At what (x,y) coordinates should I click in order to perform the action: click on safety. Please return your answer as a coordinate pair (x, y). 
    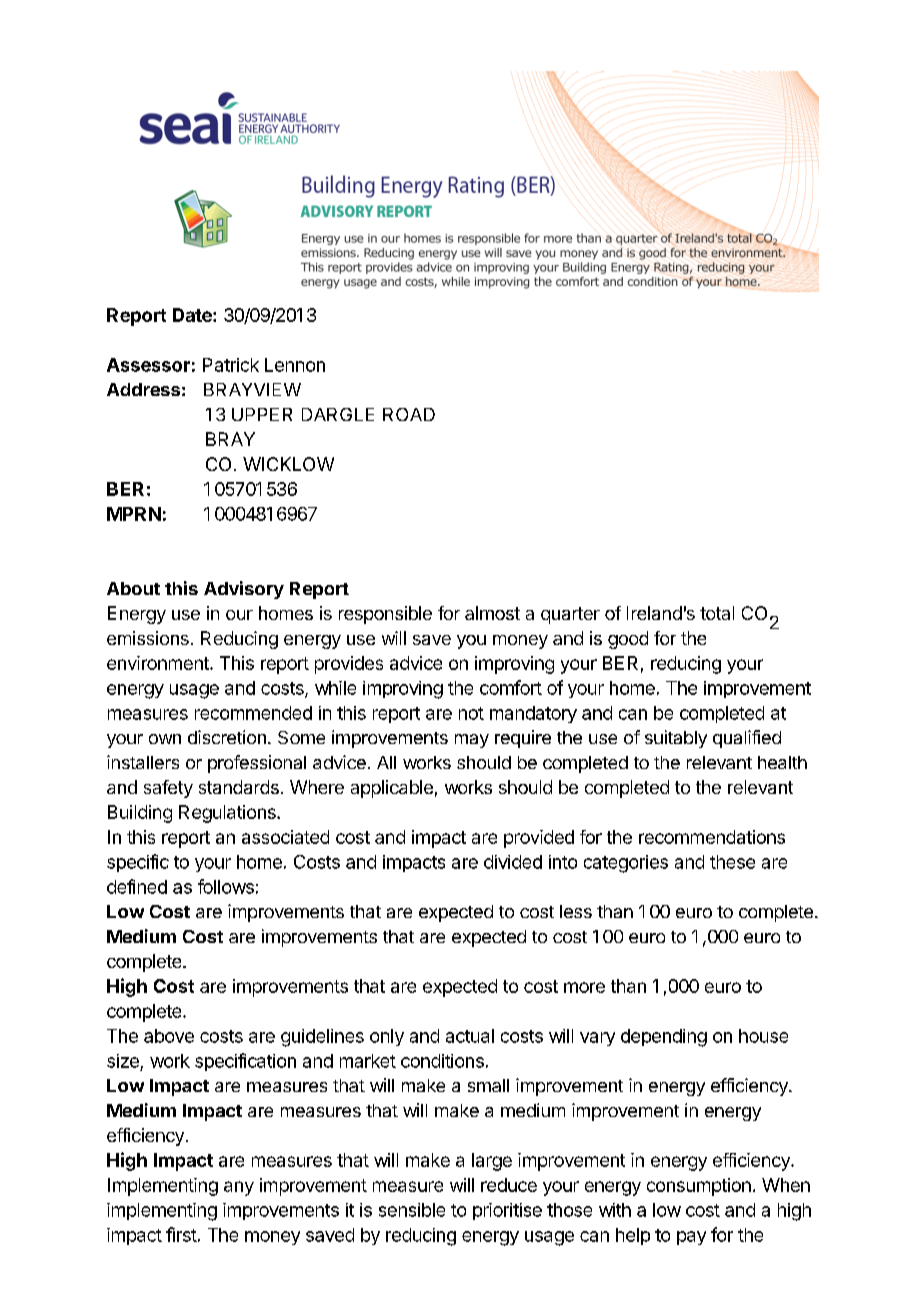
    Looking at the image, I should click on (168, 789).
